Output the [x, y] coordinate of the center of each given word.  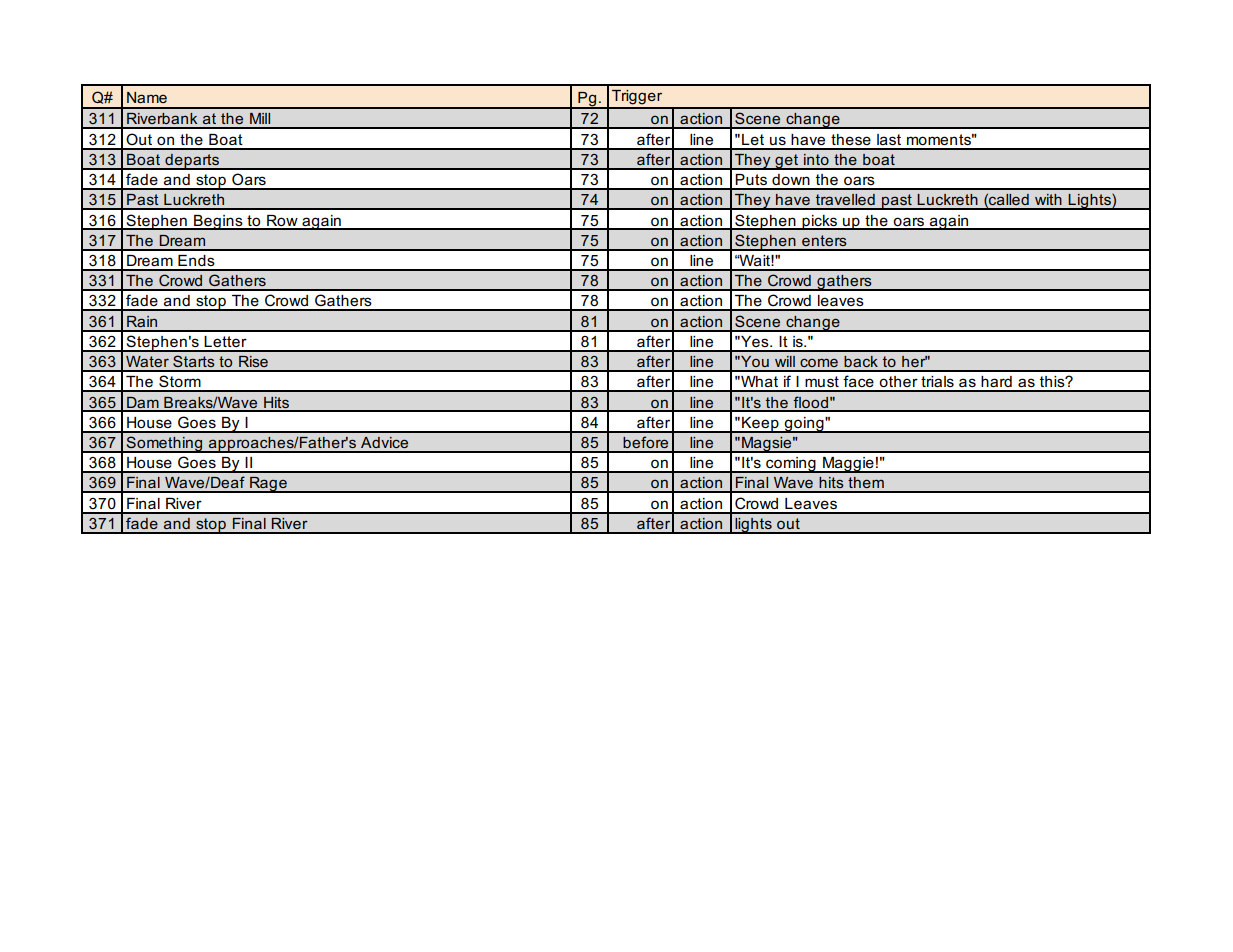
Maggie [848, 465]
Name [147, 97]
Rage [268, 484]
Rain [142, 321]
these [851, 140]
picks [819, 222]
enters [824, 240]
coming [791, 465]
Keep [760, 425]
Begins [218, 222]
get [787, 162]
